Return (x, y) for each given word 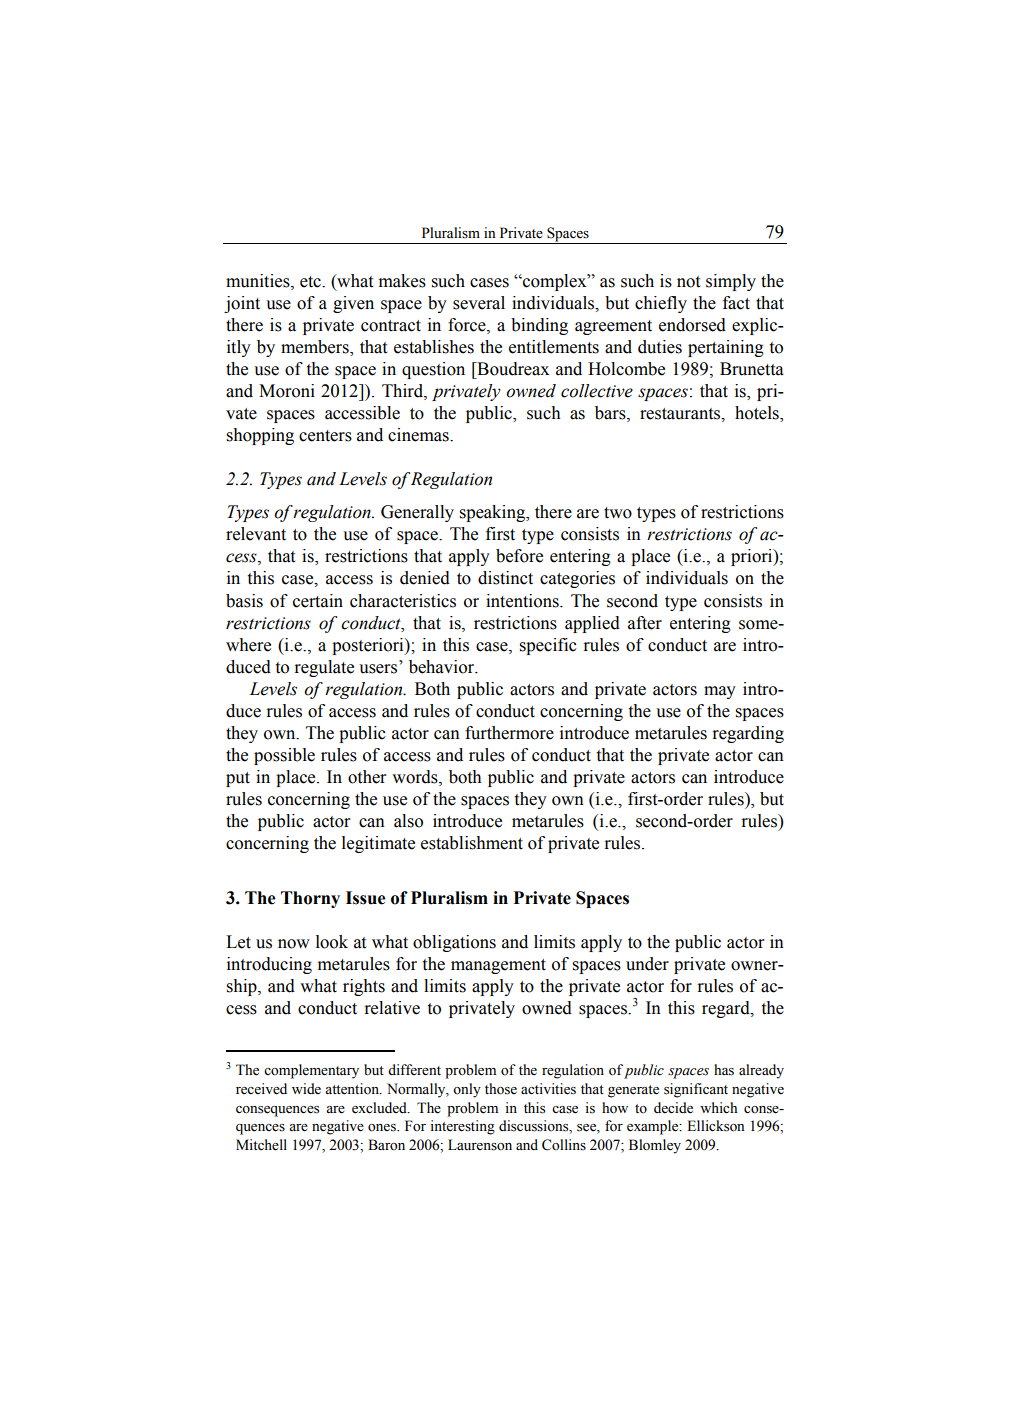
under (647, 964)
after (645, 623)
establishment (472, 843)
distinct (505, 578)
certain (318, 601)
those (501, 1089)
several (479, 303)
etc (311, 282)
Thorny (310, 899)
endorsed (692, 325)
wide (306, 1089)
